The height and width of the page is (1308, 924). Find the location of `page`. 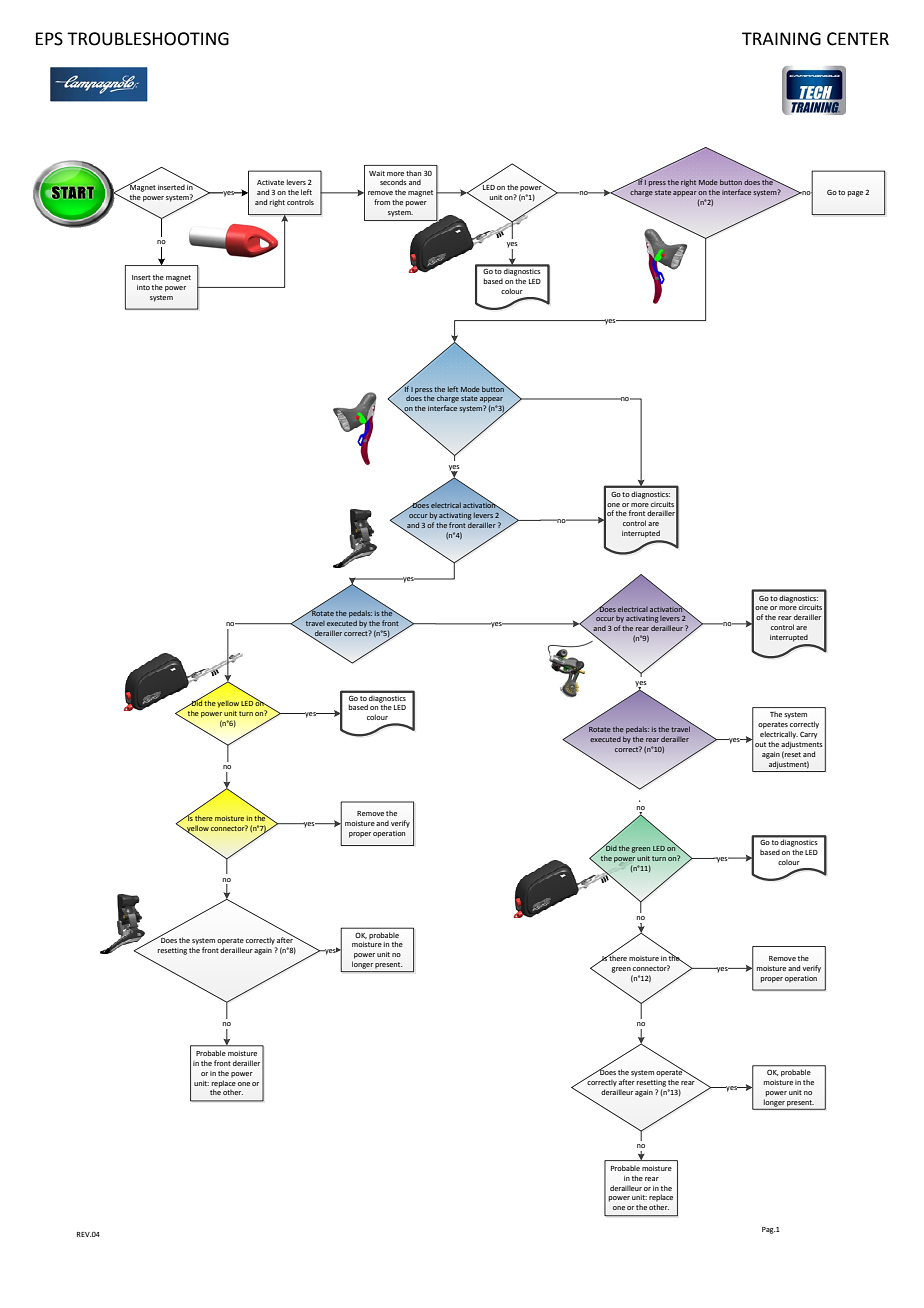

page is located at coordinates (855, 194).
